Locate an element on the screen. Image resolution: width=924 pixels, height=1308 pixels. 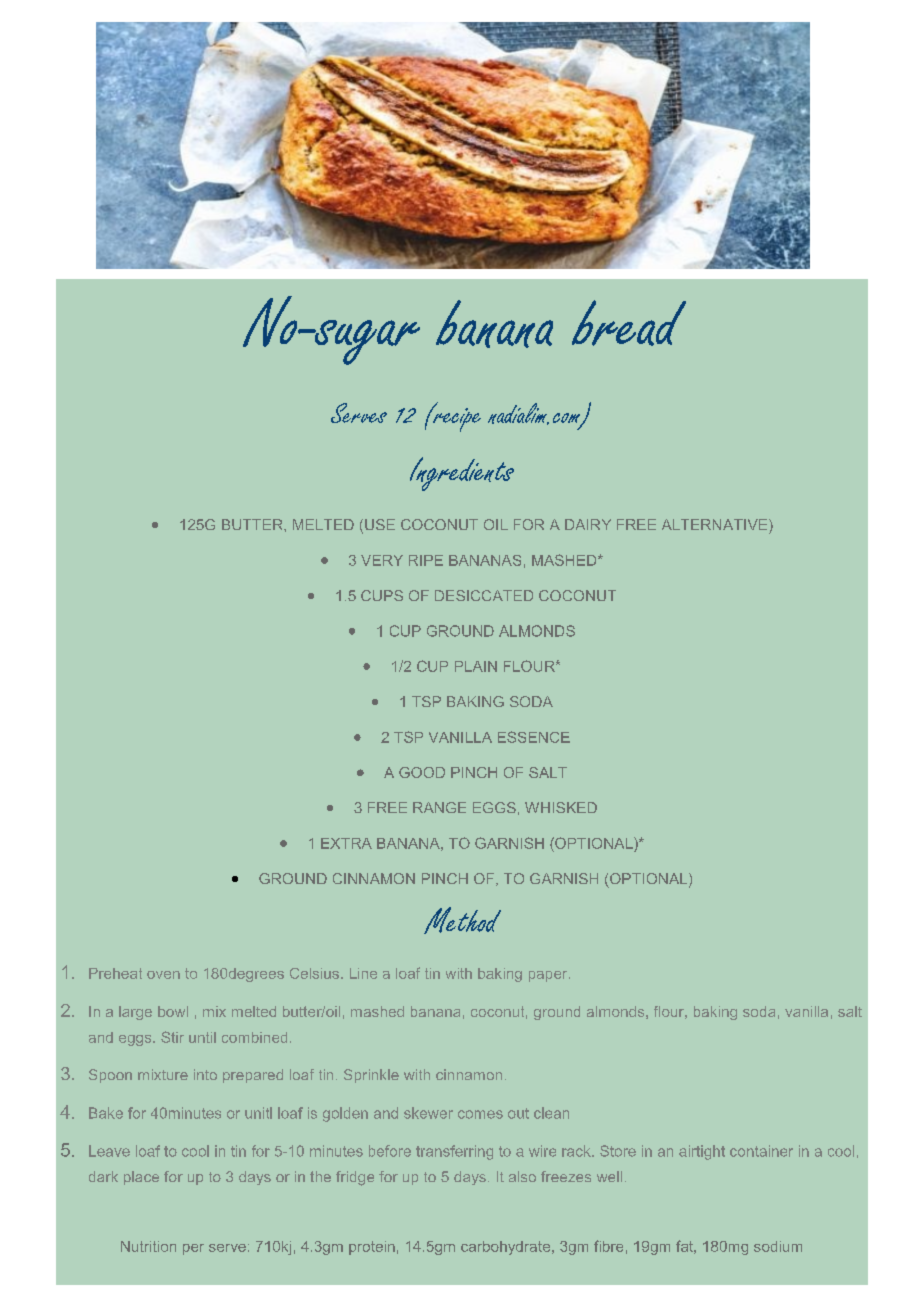
Stir is located at coordinates (172, 1037).
